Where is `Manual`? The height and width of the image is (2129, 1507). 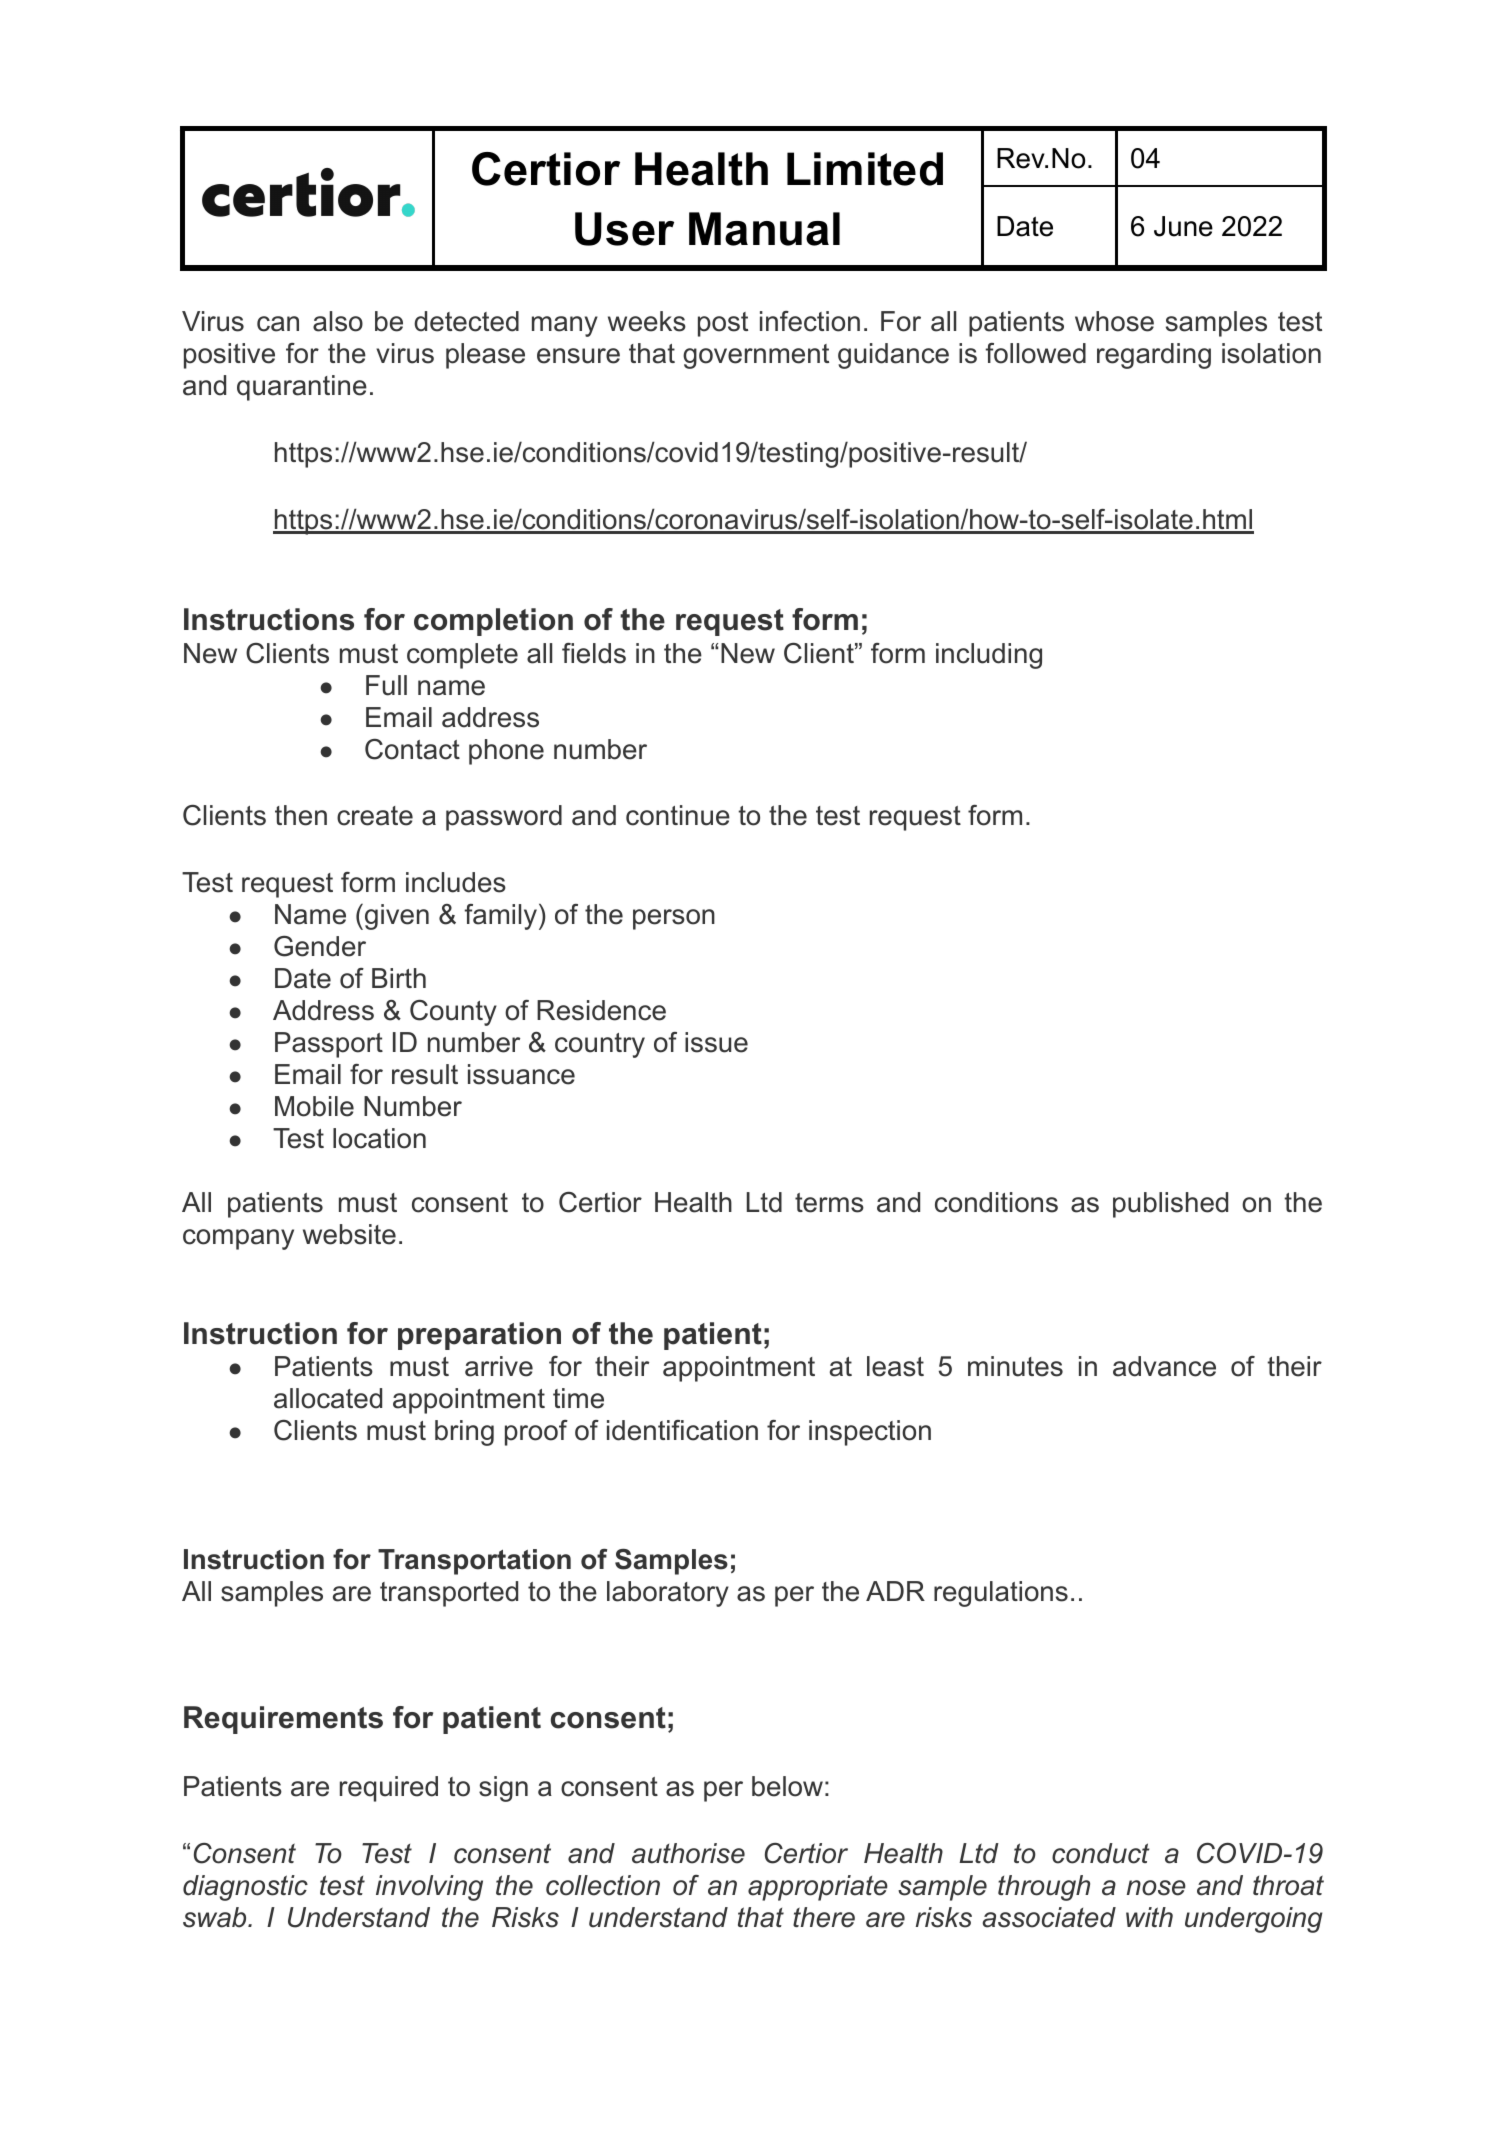
Manual is located at coordinates (764, 229).
